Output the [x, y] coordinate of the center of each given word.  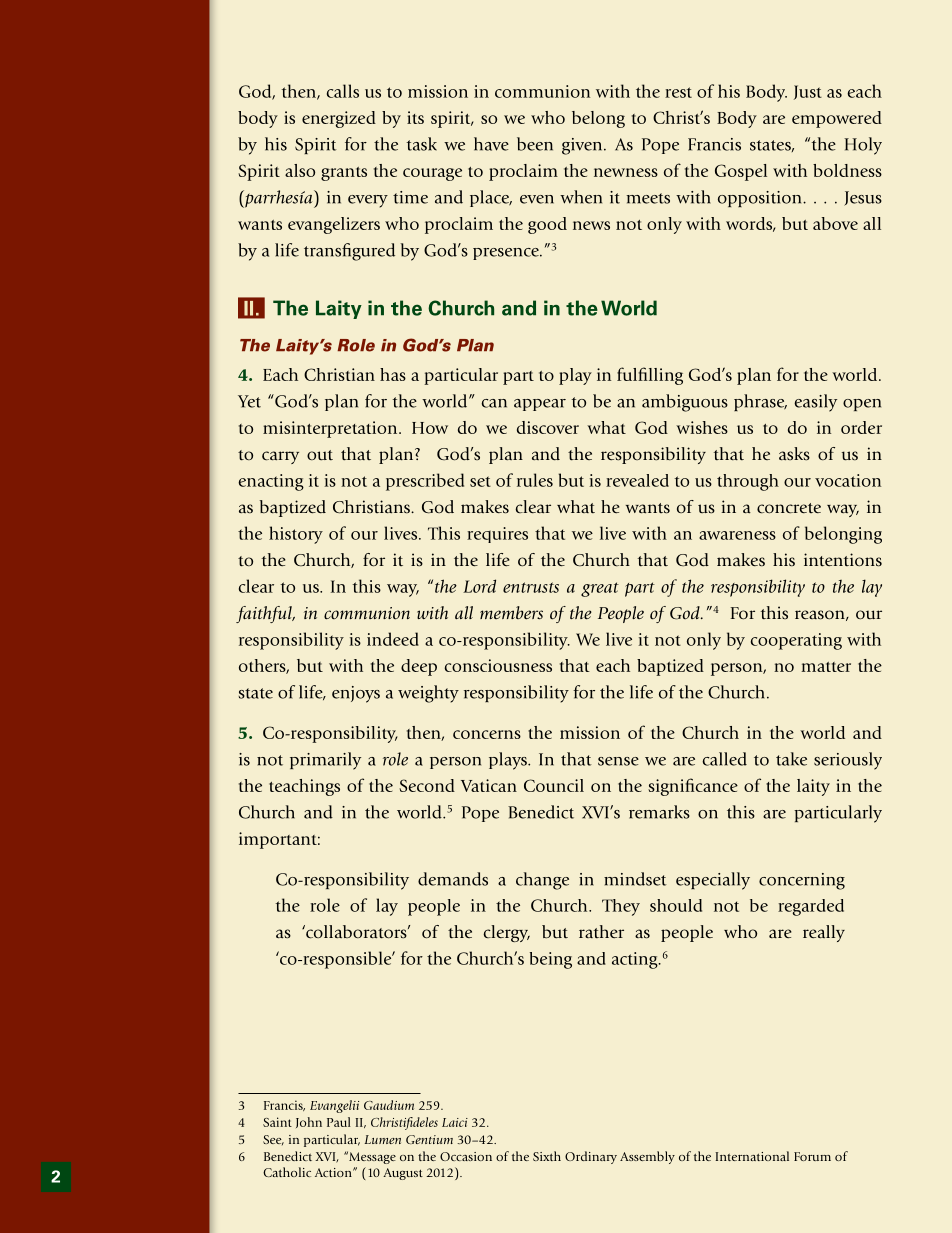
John [309, 1122]
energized [339, 119]
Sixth [547, 1156]
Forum [812, 1156]
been [535, 144]
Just [808, 92]
